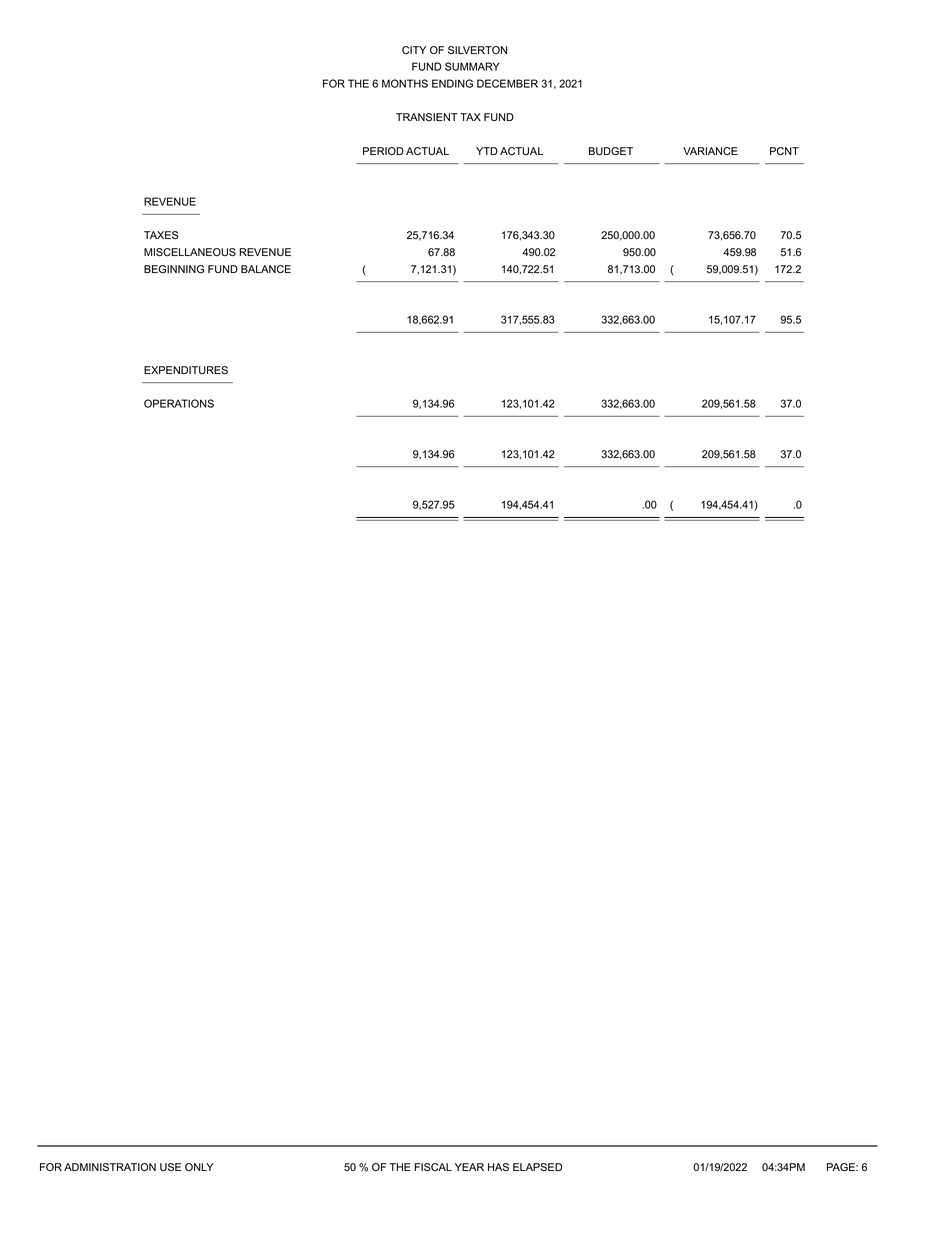  Describe the element at coordinates (179, 403) in the document. I see `OPERATIONS` at that location.
